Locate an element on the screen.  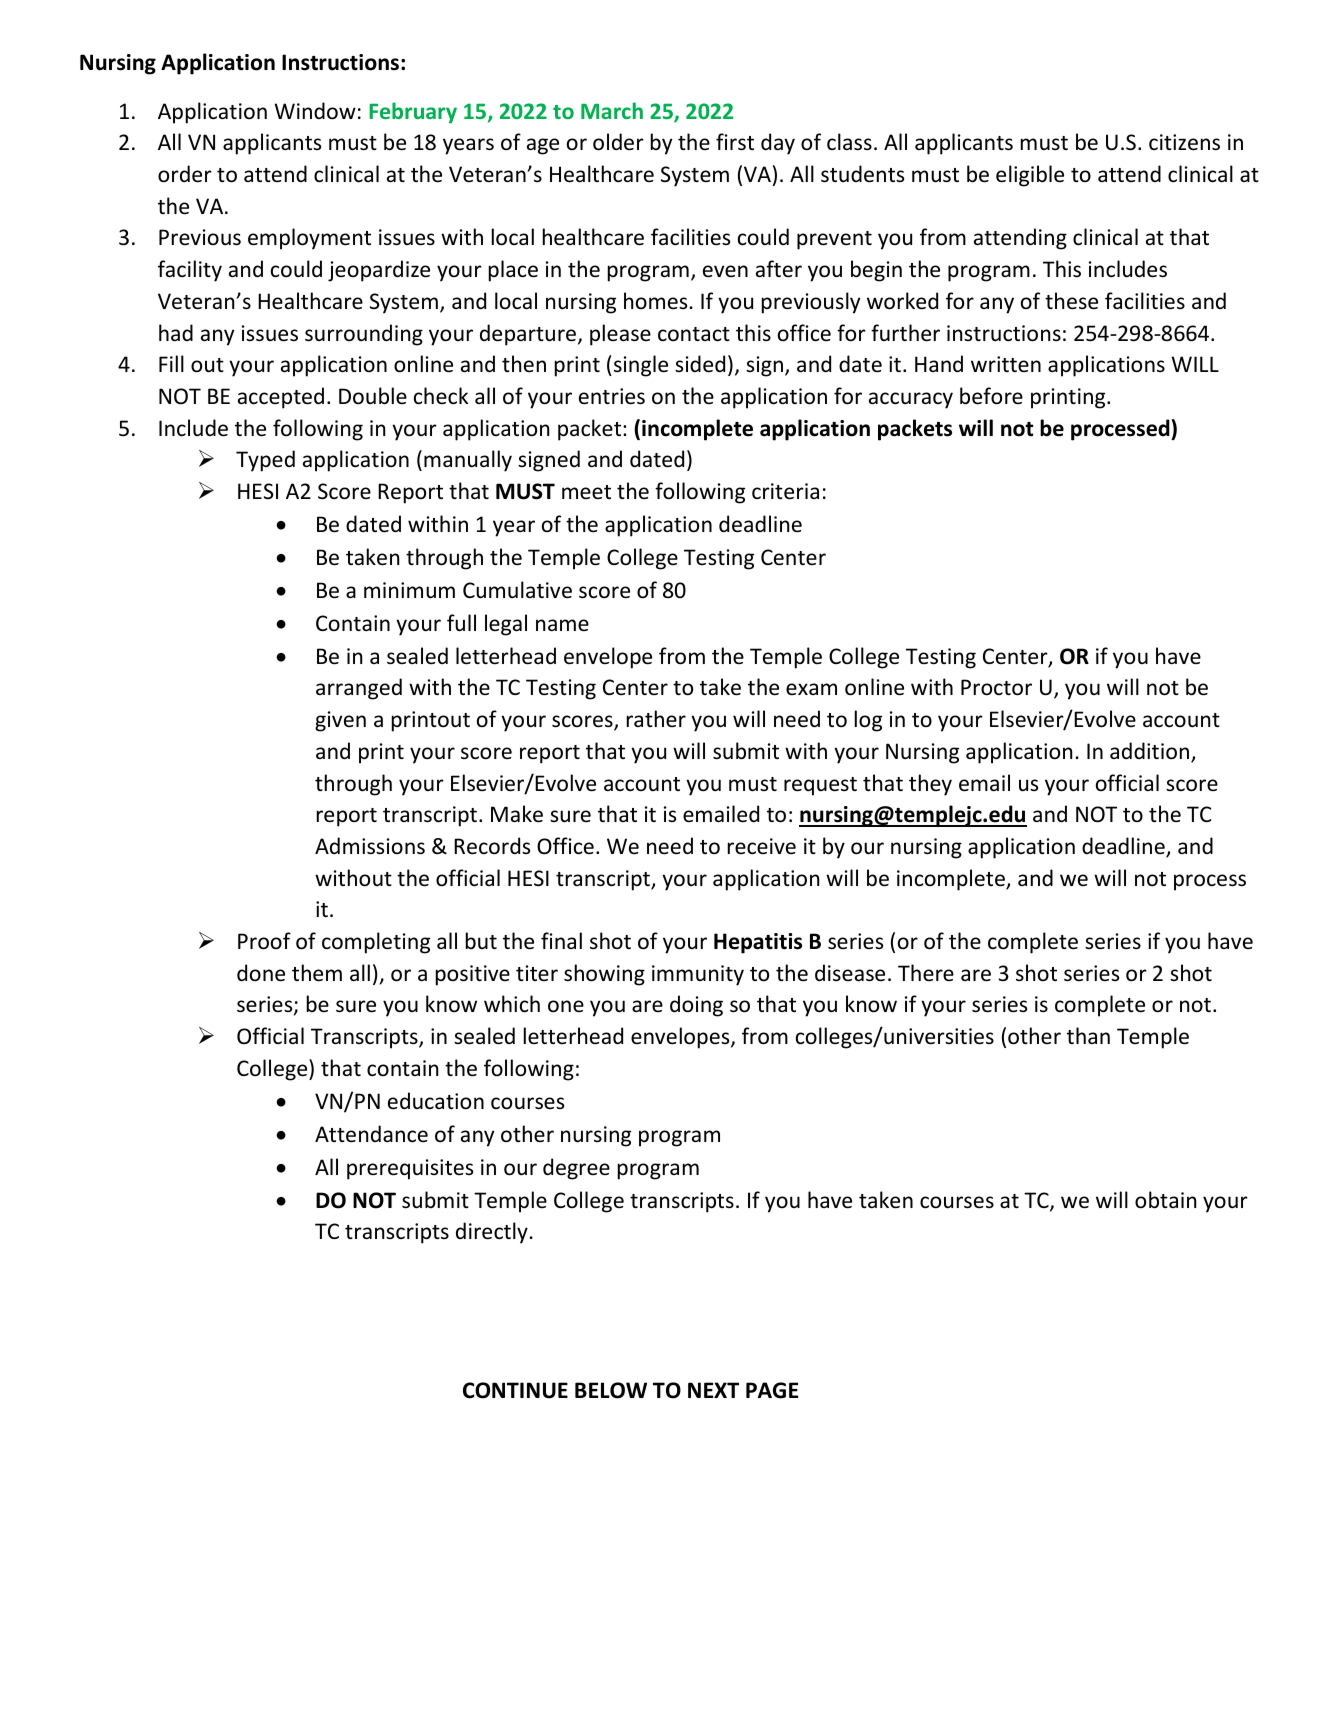
given is located at coordinates (340, 721).
